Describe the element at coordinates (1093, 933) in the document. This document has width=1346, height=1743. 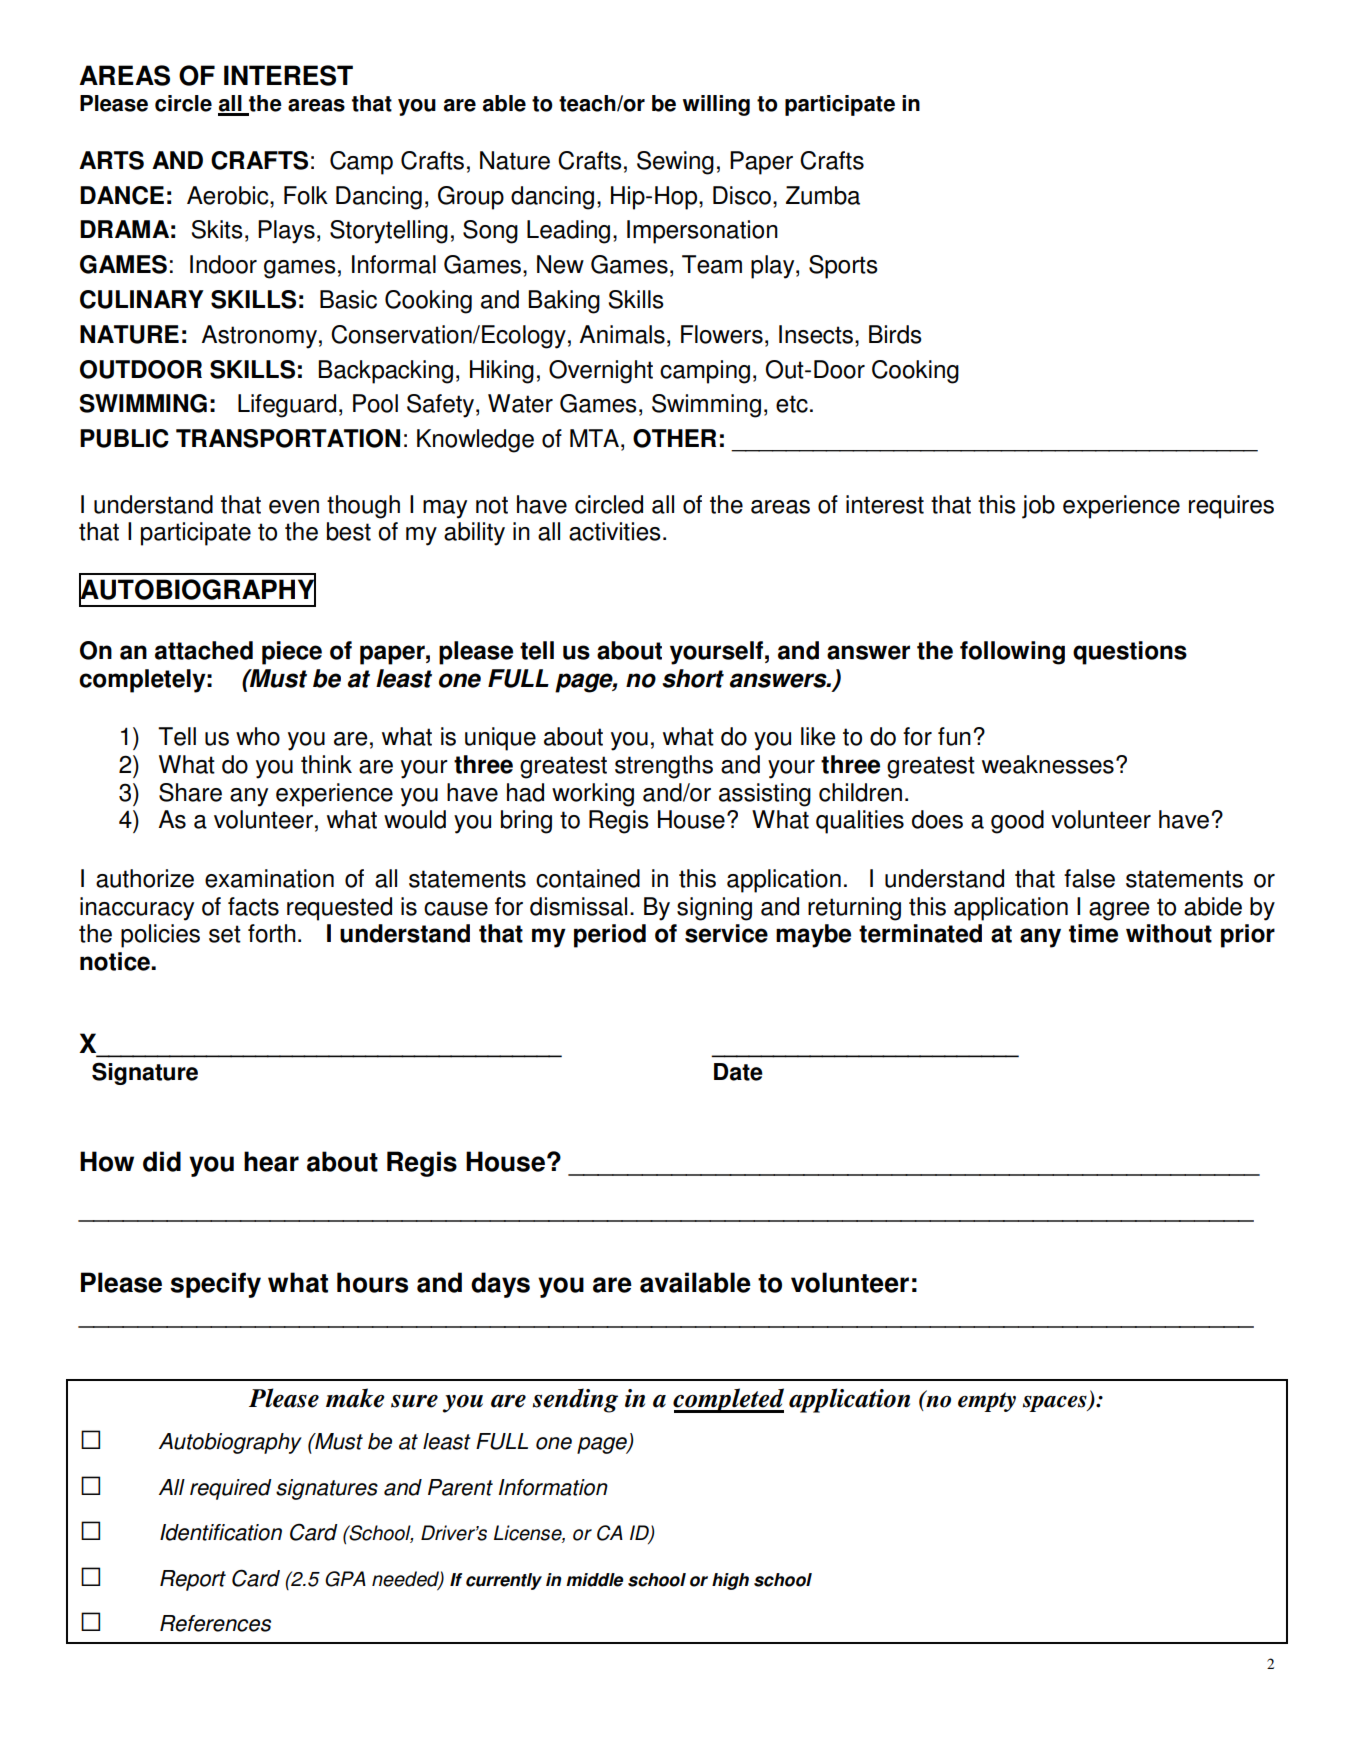
I see `time` at that location.
